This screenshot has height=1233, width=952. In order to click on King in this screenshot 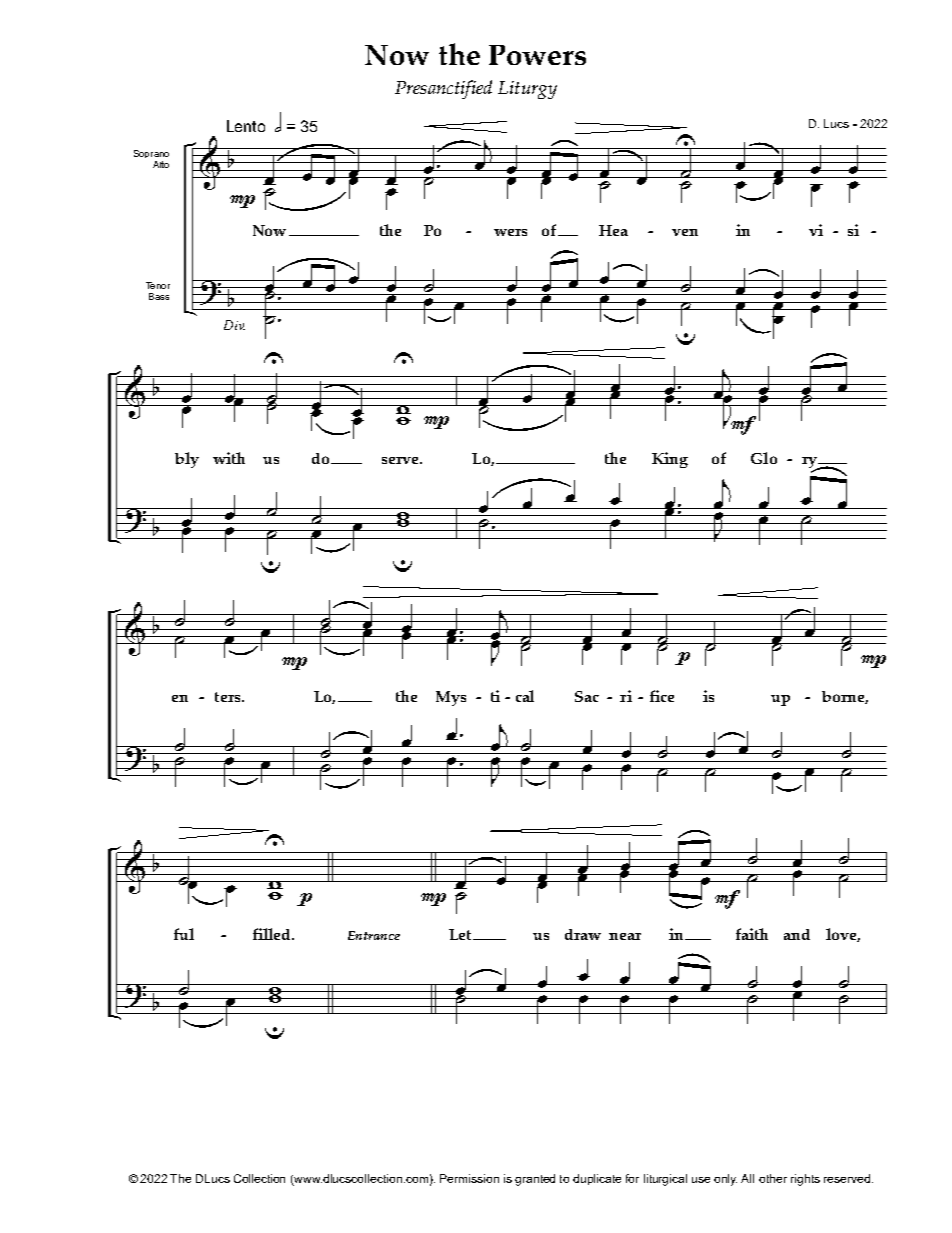, I will do `click(670, 460)`.
